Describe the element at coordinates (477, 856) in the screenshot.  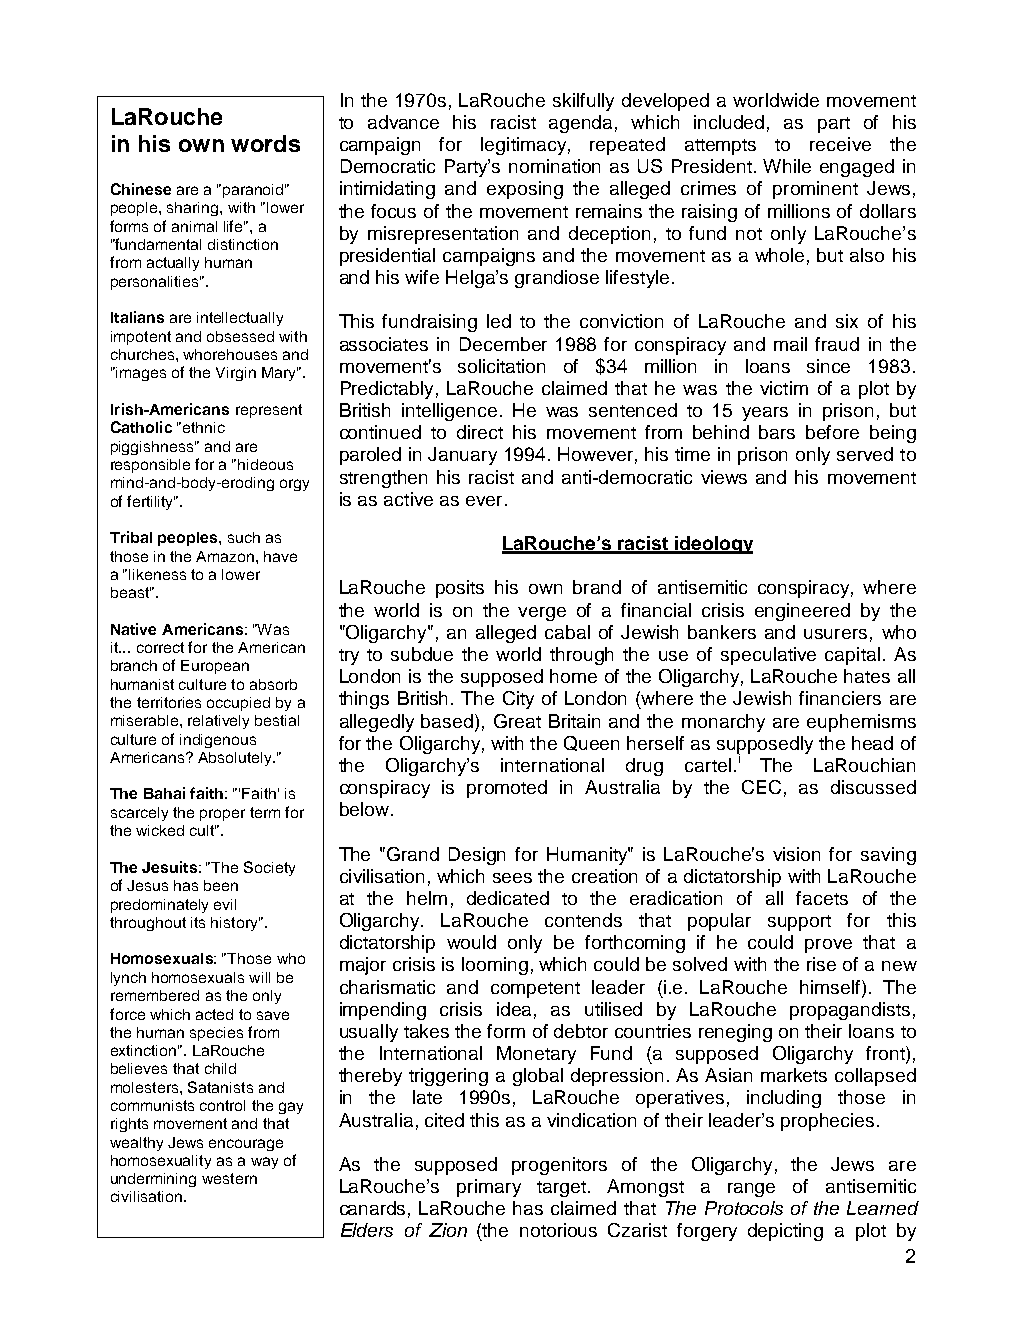
I see `Design` at that location.
